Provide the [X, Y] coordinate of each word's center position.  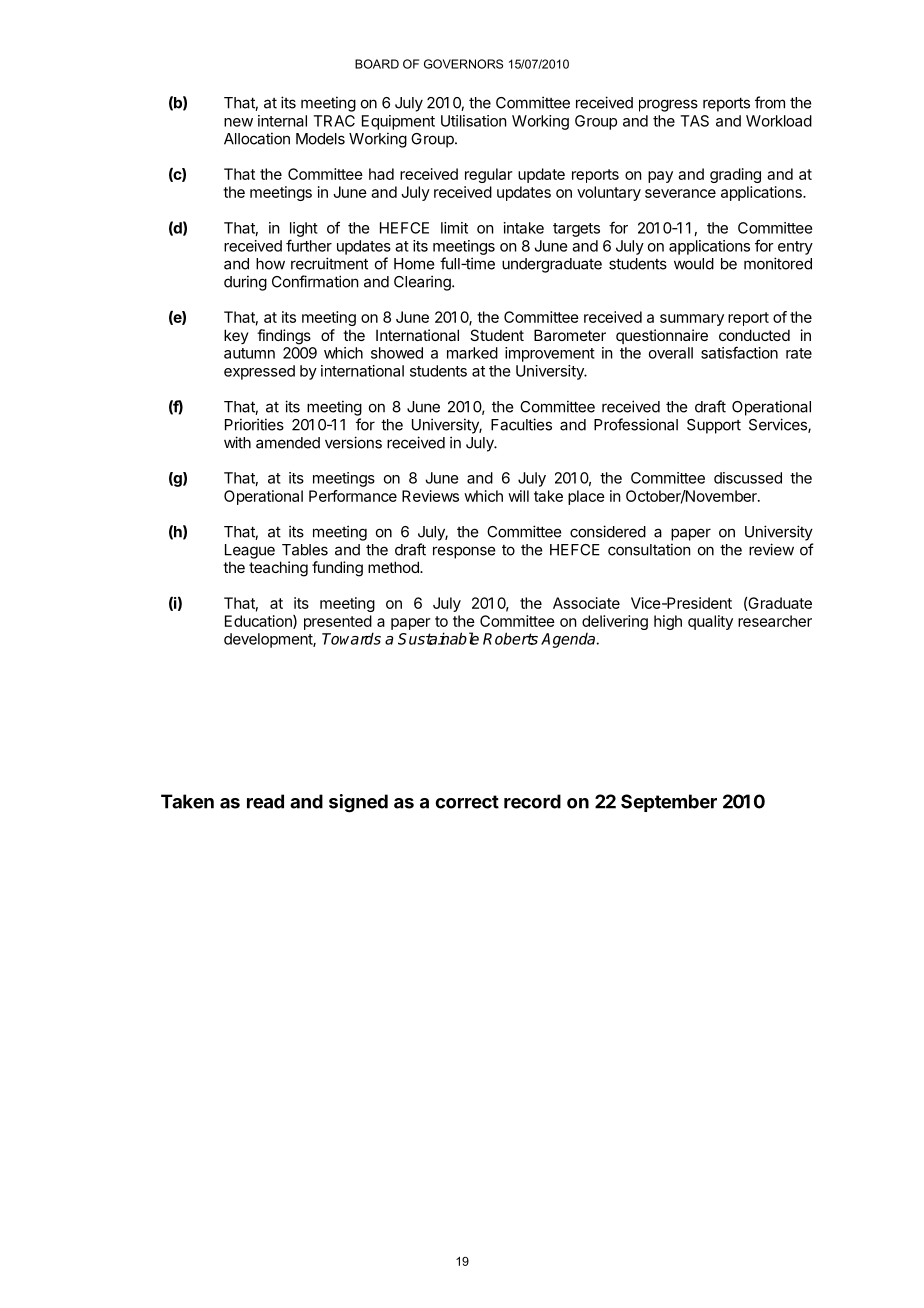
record [532, 801]
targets [576, 230]
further [309, 245]
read [265, 801]
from [770, 102]
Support [714, 426]
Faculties [521, 424]
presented [338, 622]
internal [282, 121]
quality [710, 622]
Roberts [510, 638]
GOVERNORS [463, 64]
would [694, 264]
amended [288, 443]
